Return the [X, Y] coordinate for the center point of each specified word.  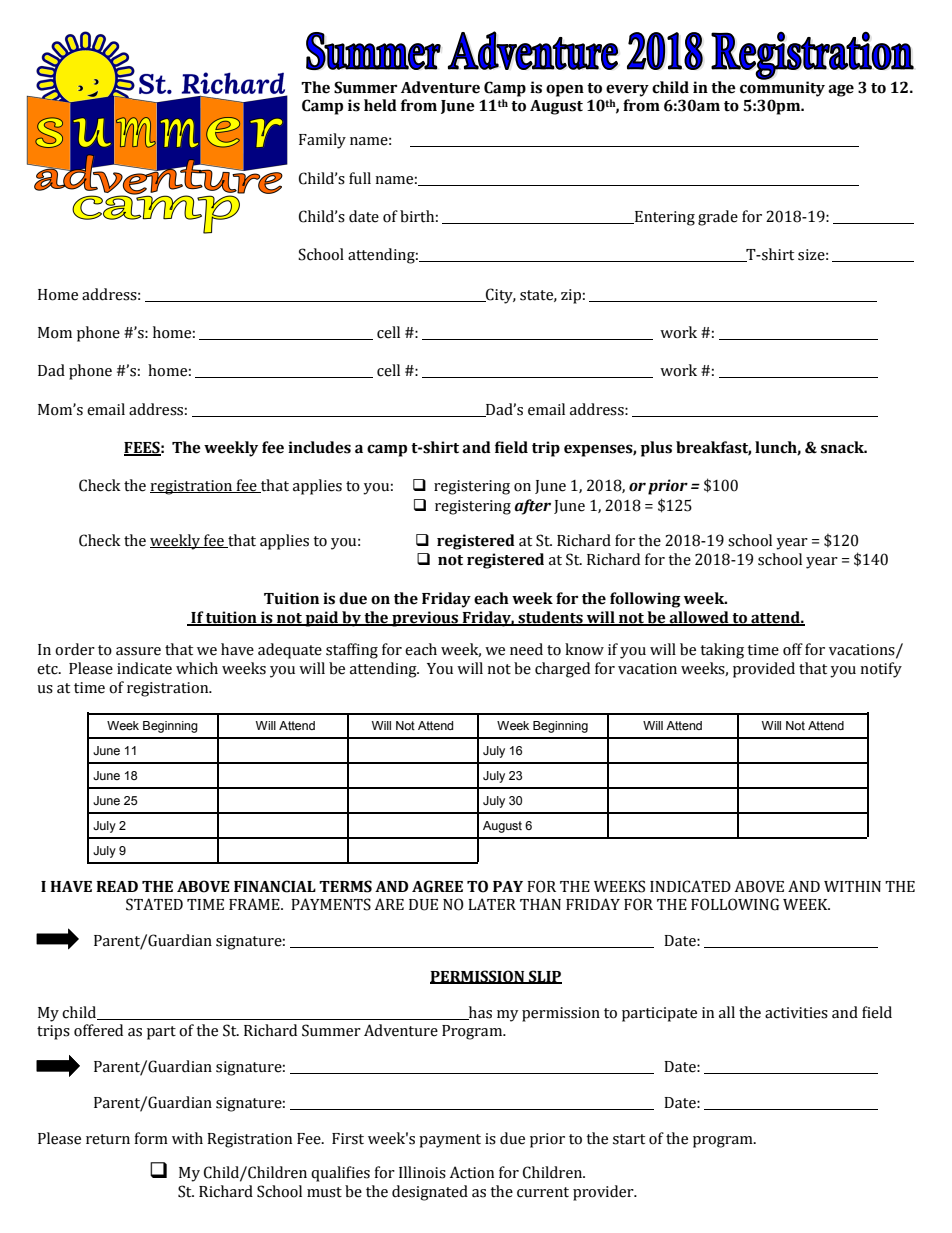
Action [472, 1172]
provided [764, 670]
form [151, 1138]
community [782, 88]
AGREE [437, 886]
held [380, 105]
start [629, 1139]
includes [319, 447]
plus [656, 449]
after [532, 507]
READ [117, 886]
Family [322, 141]
